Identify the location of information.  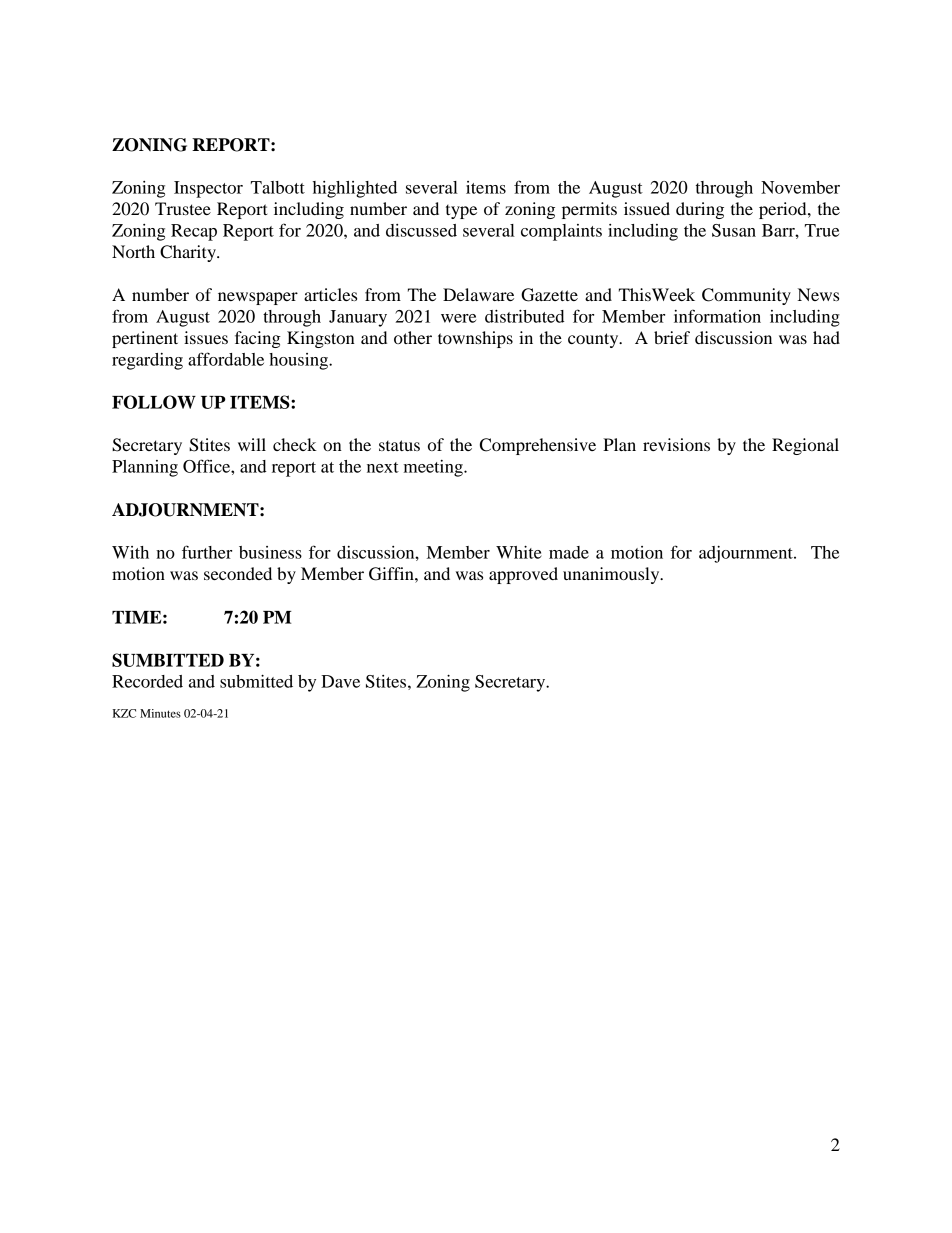
(717, 316).
